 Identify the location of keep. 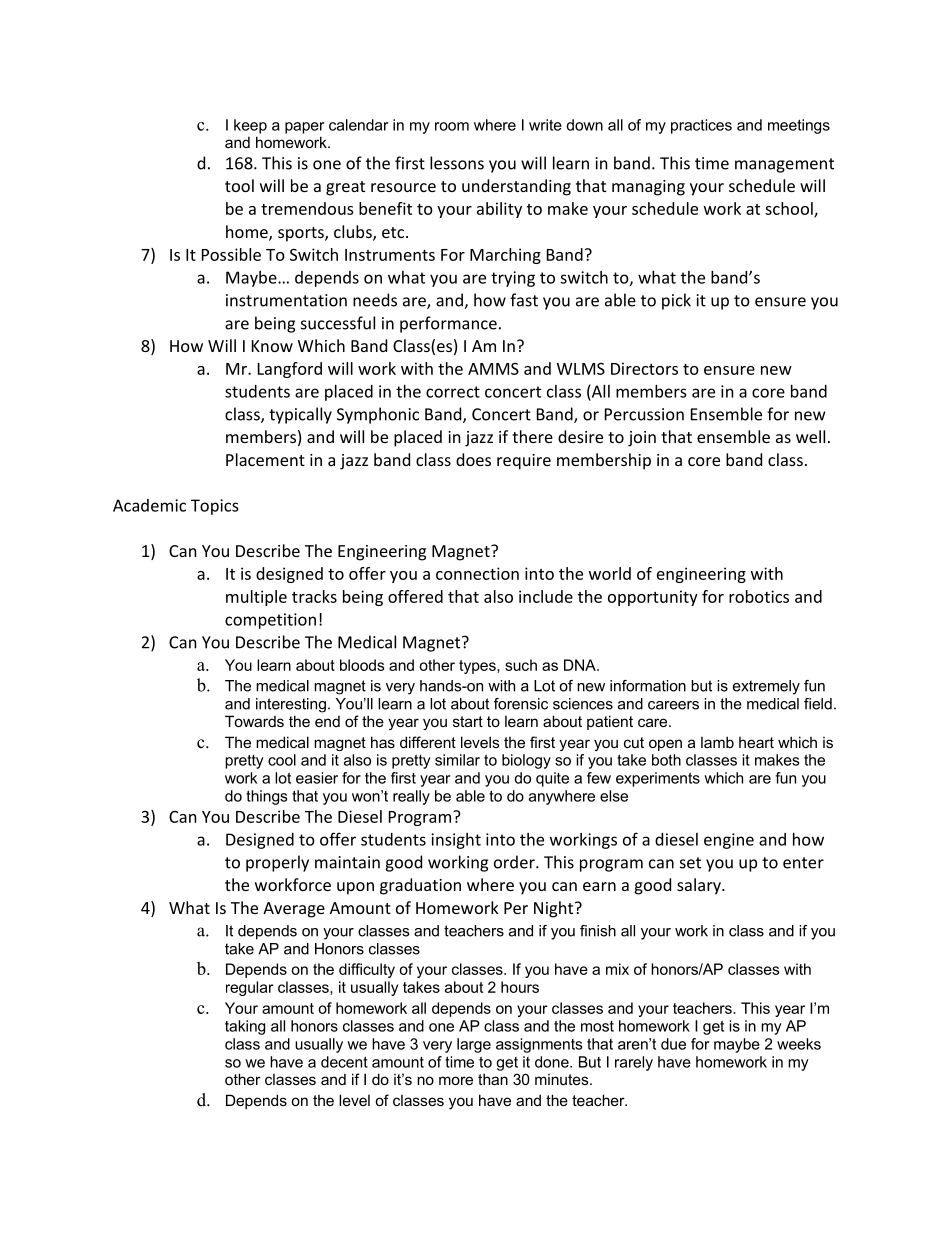
(250, 126).
